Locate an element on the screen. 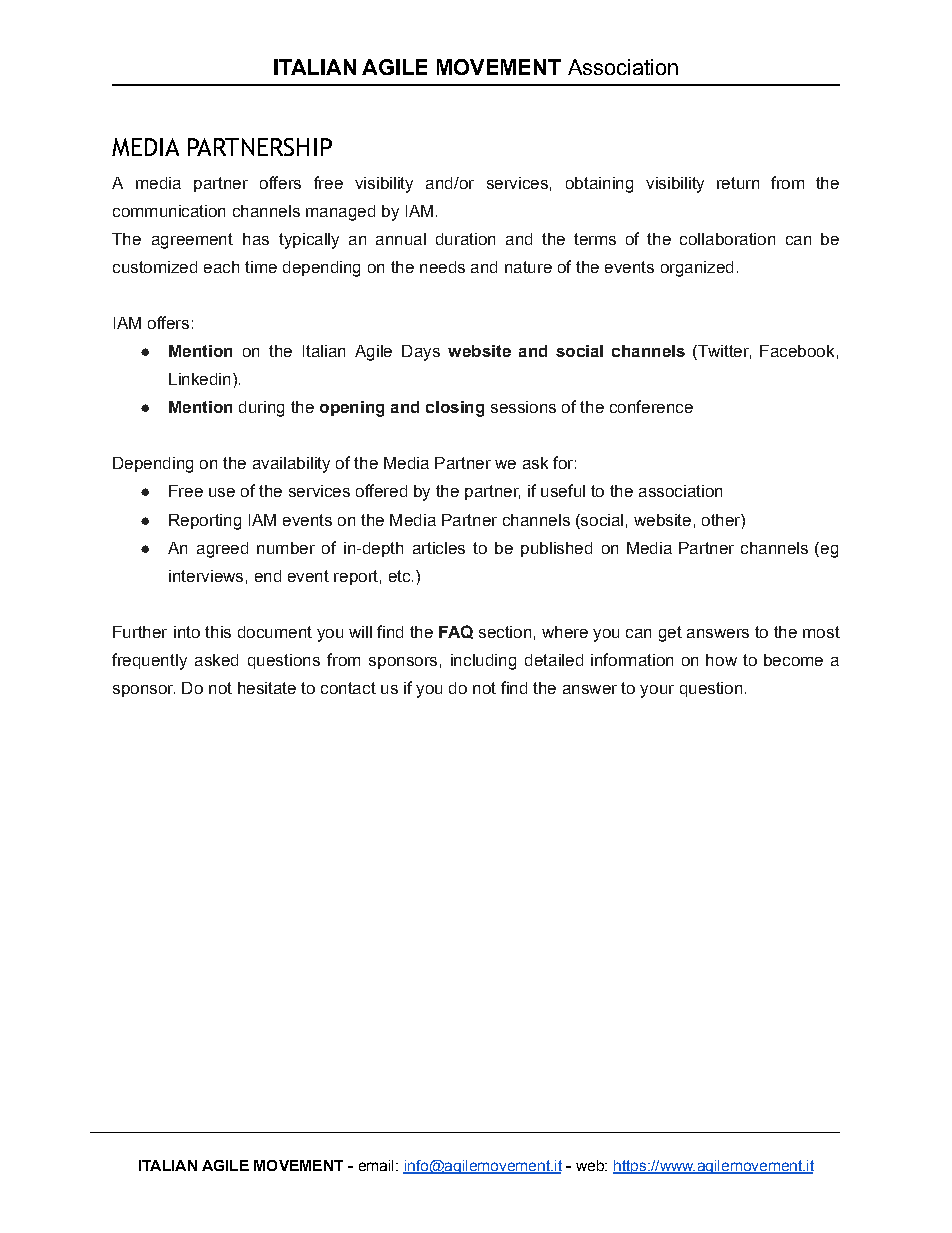 The width and height of the screenshot is (952, 1233). Facebook is located at coordinates (797, 351).
